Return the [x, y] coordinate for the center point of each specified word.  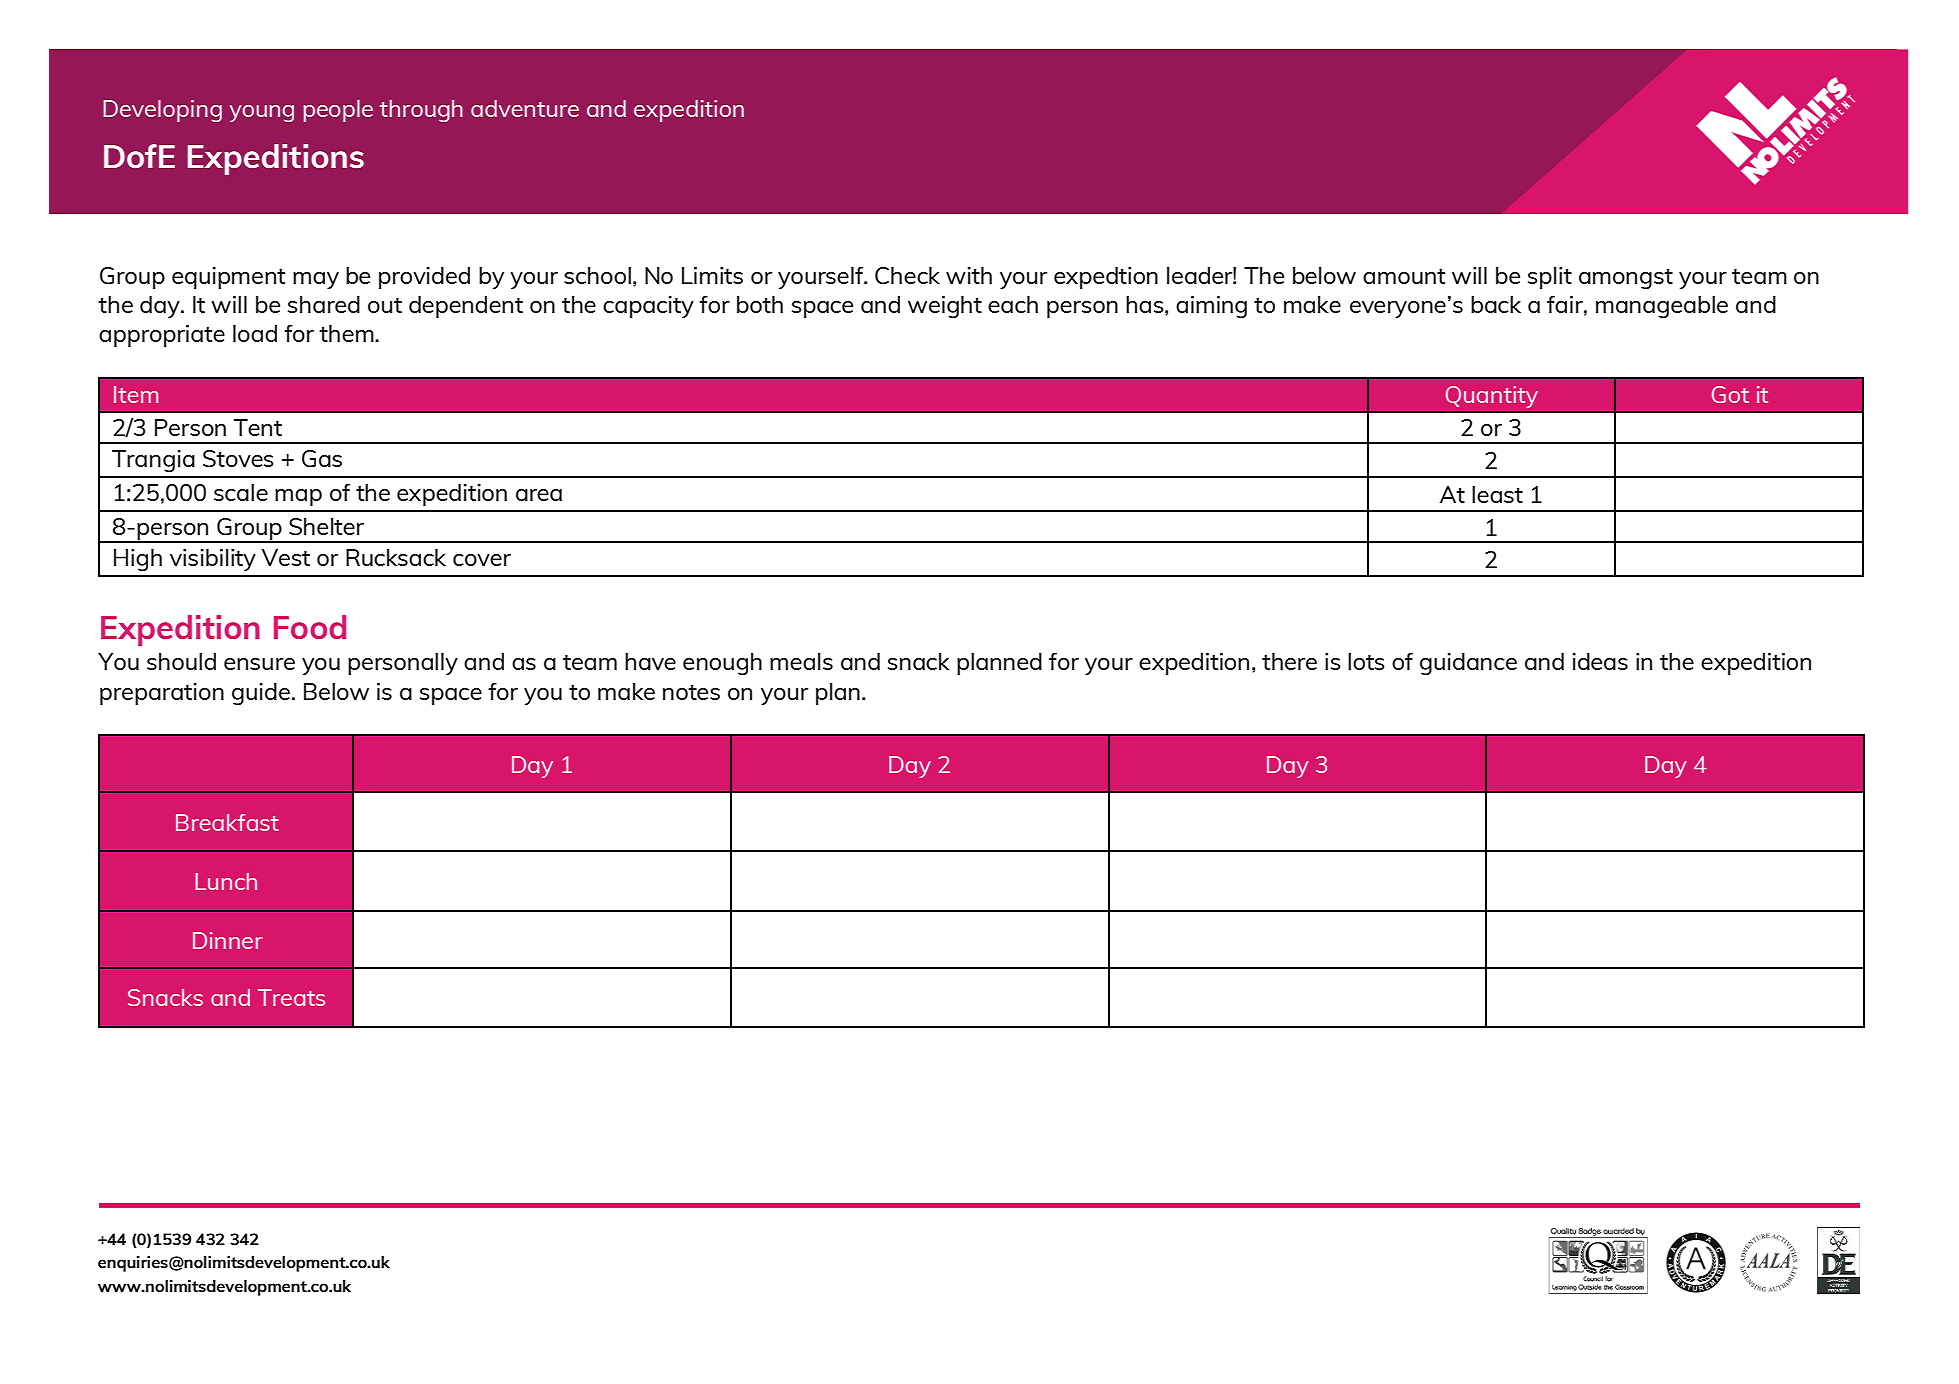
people [338, 111]
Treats [291, 997]
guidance [1468, 663]
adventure [525, 108]
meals [801, 661]
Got [1730, 394]
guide [261, 693]
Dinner [228, 940]
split [1550, 277]
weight [945, 306]
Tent [258, 427]
